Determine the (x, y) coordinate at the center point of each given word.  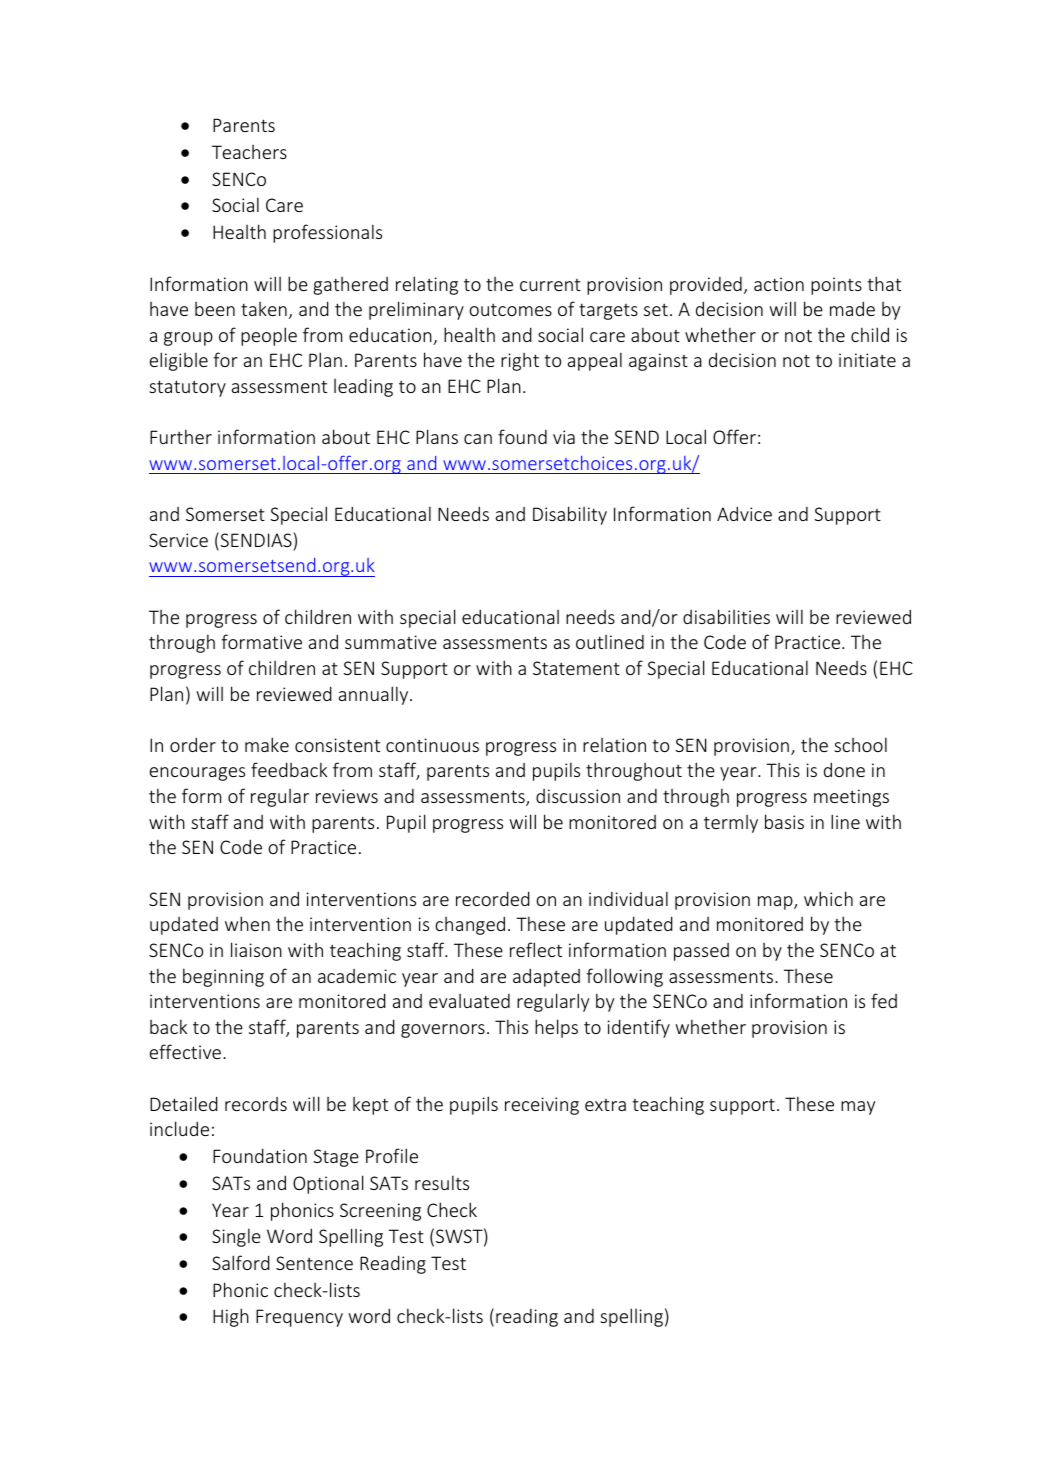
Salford (241, 1262)
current (550, 285)
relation (614, 745)
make (267, 744)
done (844, 769)
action (779, 284)
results (442, 1182)
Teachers (249, 152)
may (858, 1108)
